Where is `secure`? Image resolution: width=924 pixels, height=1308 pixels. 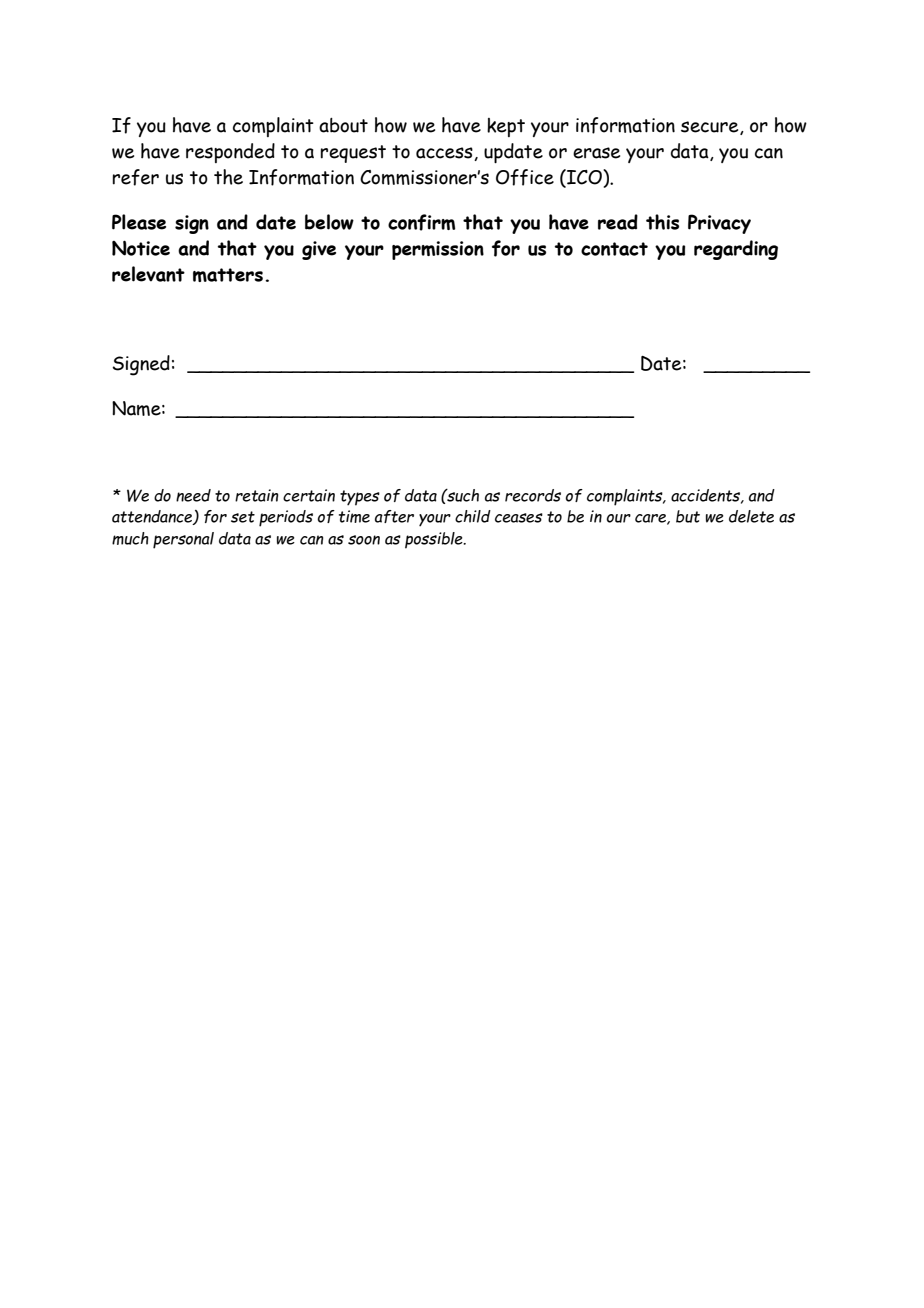 secure is located at coordinates (711, 128).
